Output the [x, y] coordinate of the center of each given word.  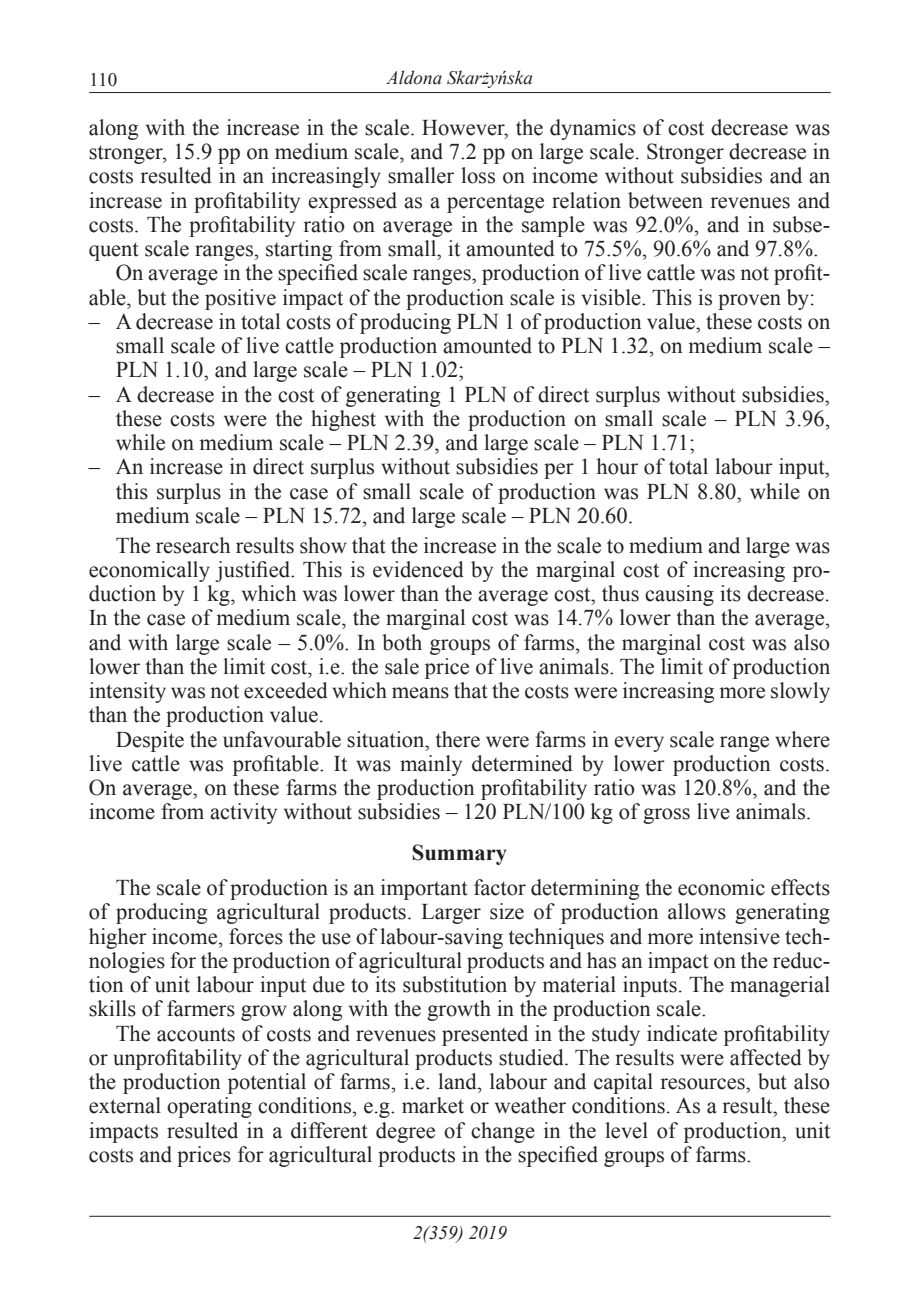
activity [243, 813]
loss [478, 175]
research [193, 545]
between [665, 200]
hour [617, 466]
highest [343, 420]
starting [299, 250]
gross [666, 816]
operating [209, 1107]
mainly [431, 765]
